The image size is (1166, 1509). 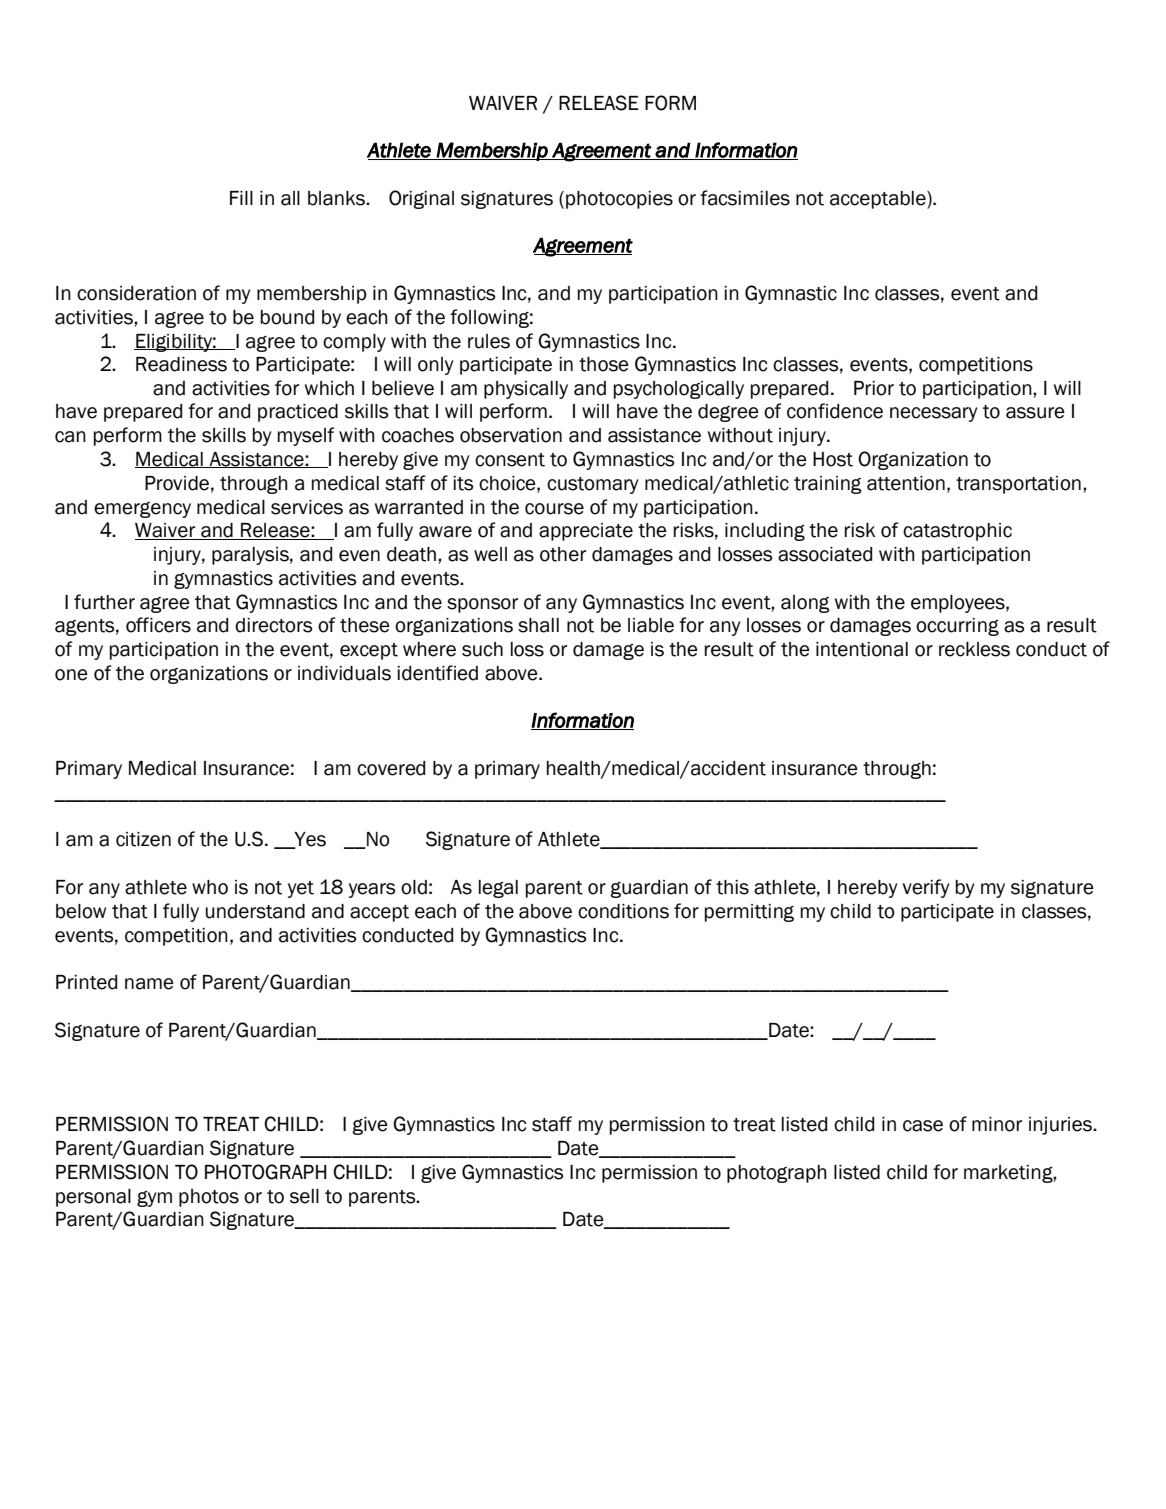 I want to click on facsimiles, so click(x=745, y=198).
